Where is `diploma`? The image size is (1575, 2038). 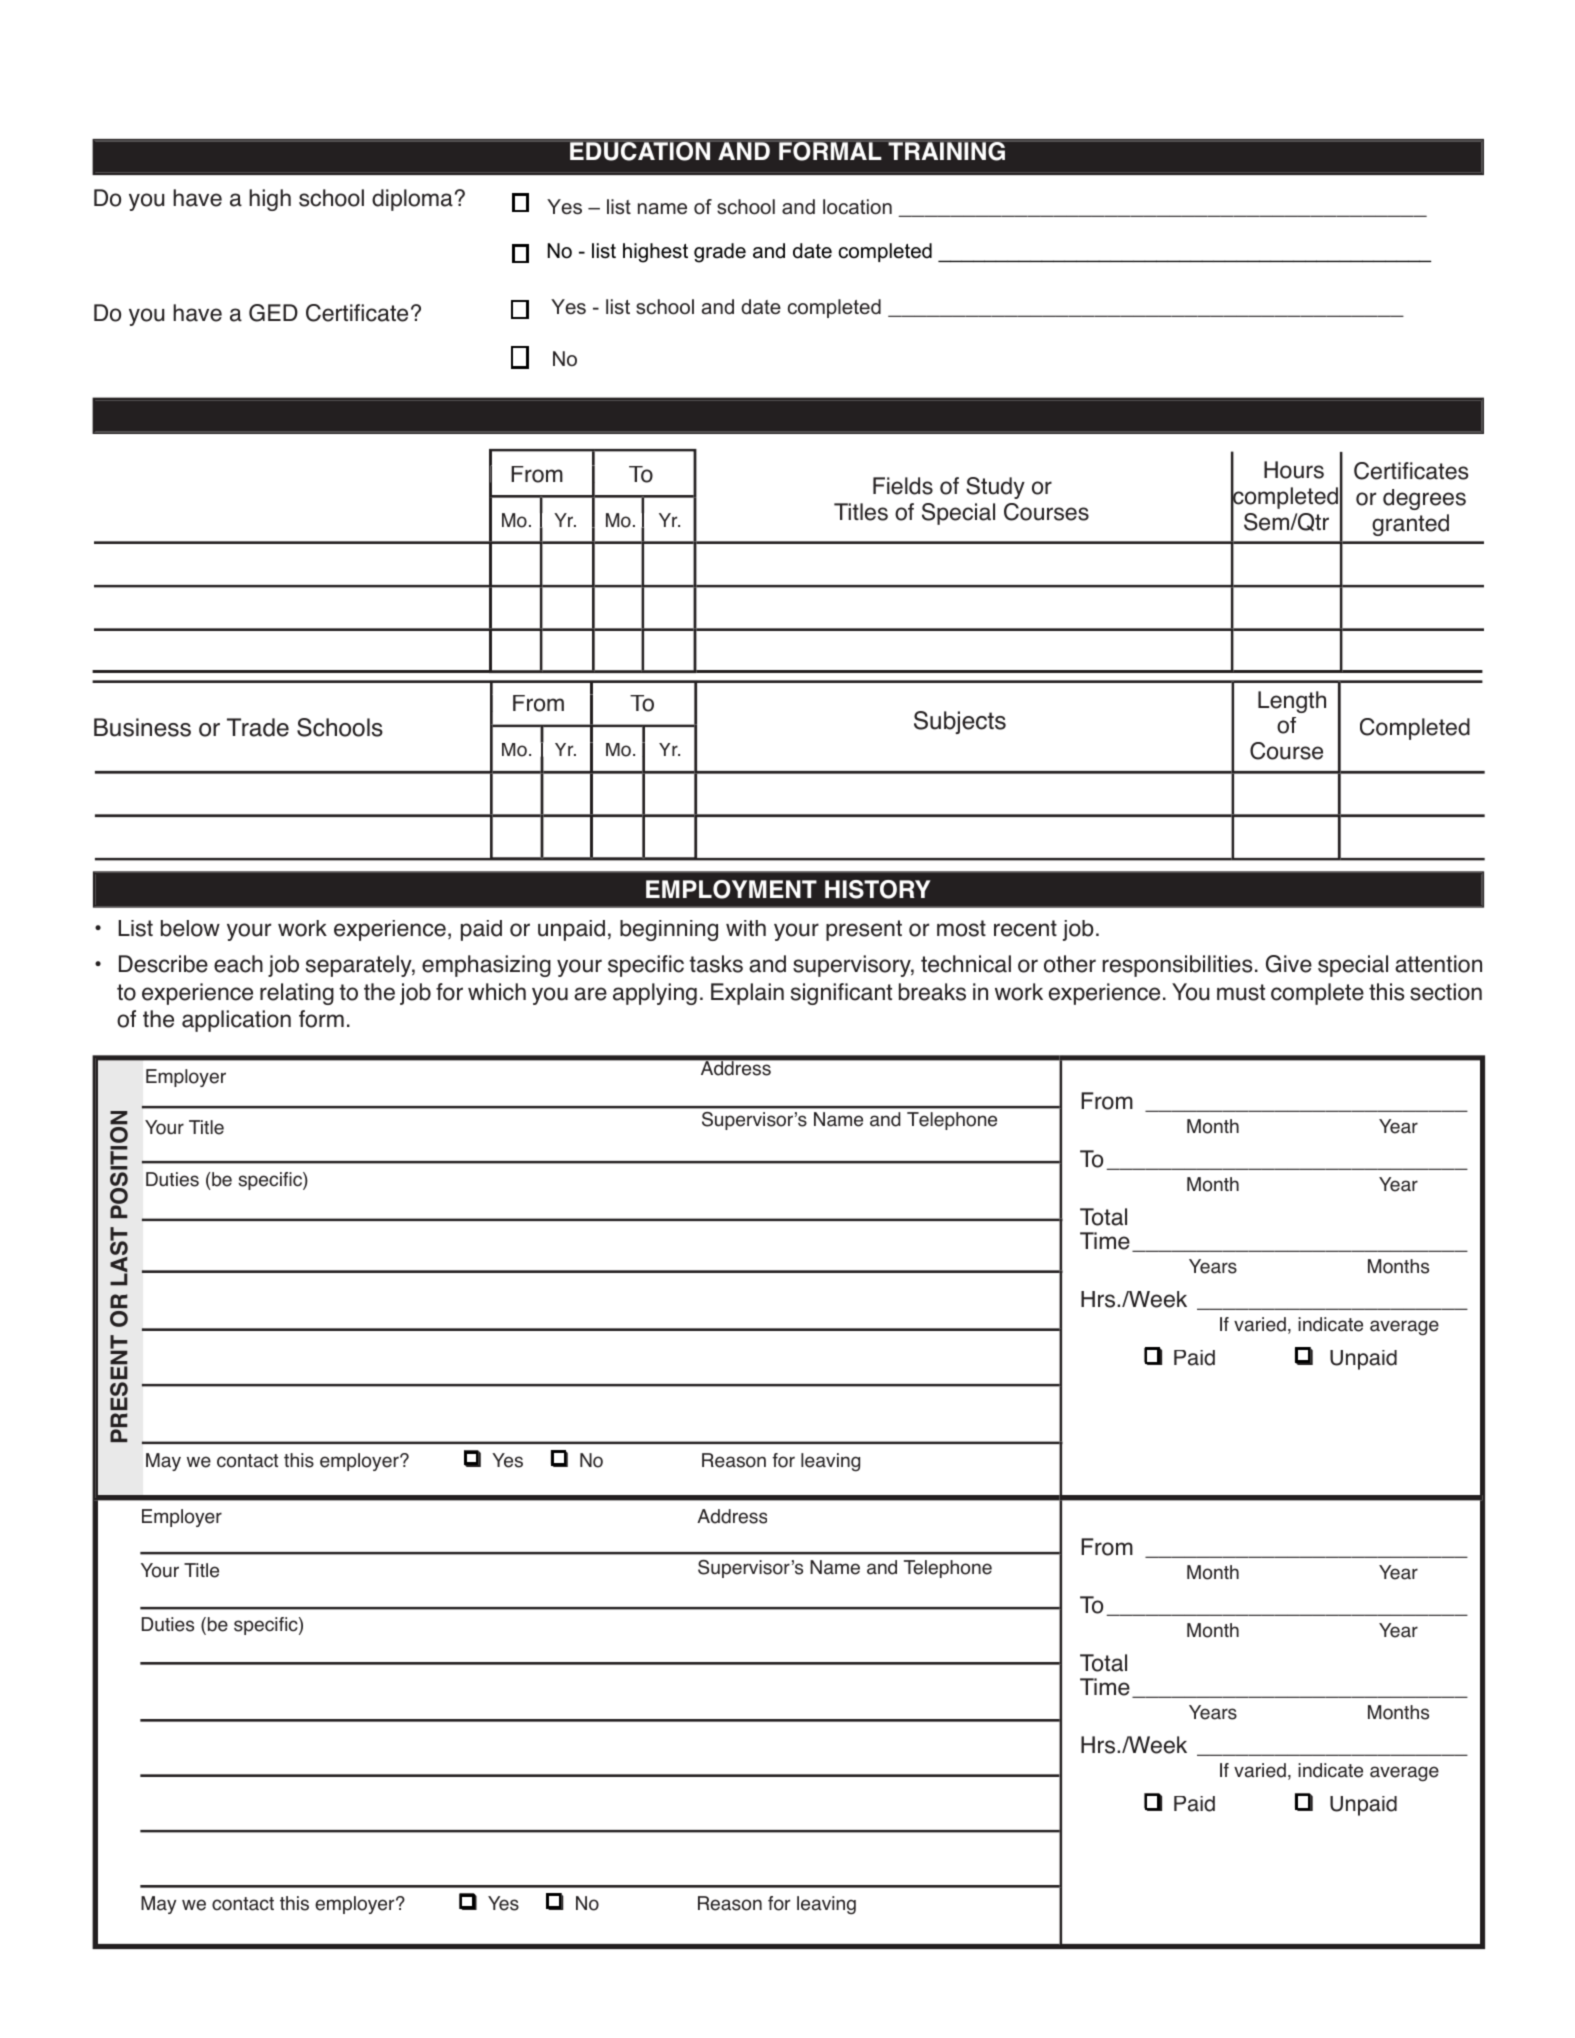
diploma is located at coordinates (412, 200).
